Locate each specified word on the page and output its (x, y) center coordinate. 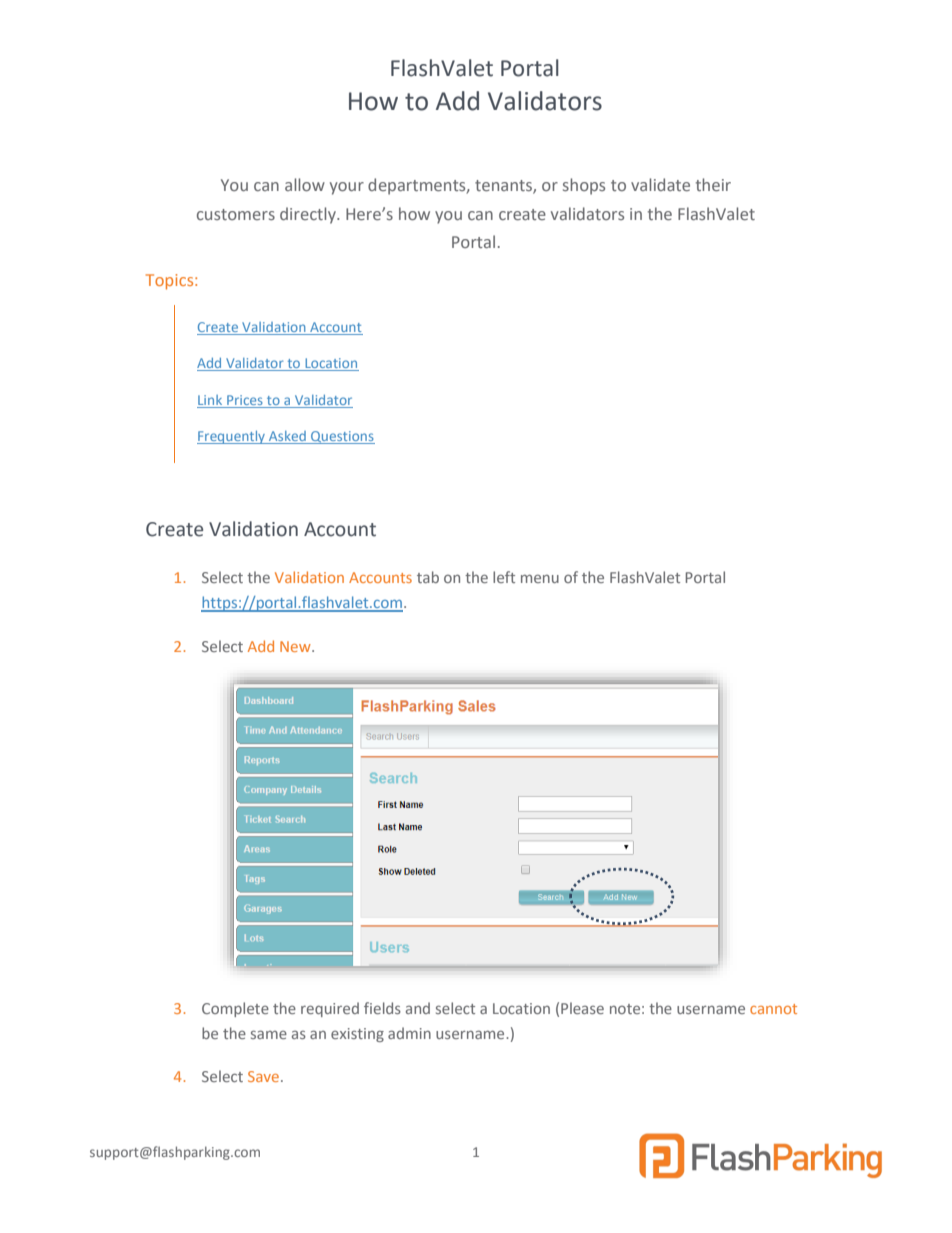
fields (382, 1008)
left (504, 577)
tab (428, 577)
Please (582, 1008)
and (418, 1008)
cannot (773, 1009)
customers (236, 214)
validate (660, 184)
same (269, 1034)
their (713, 184)
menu (540, 579)
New (296, 646)
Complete (235, 1009)
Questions (342, 437)
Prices (245, 401)
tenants (504, 187)
